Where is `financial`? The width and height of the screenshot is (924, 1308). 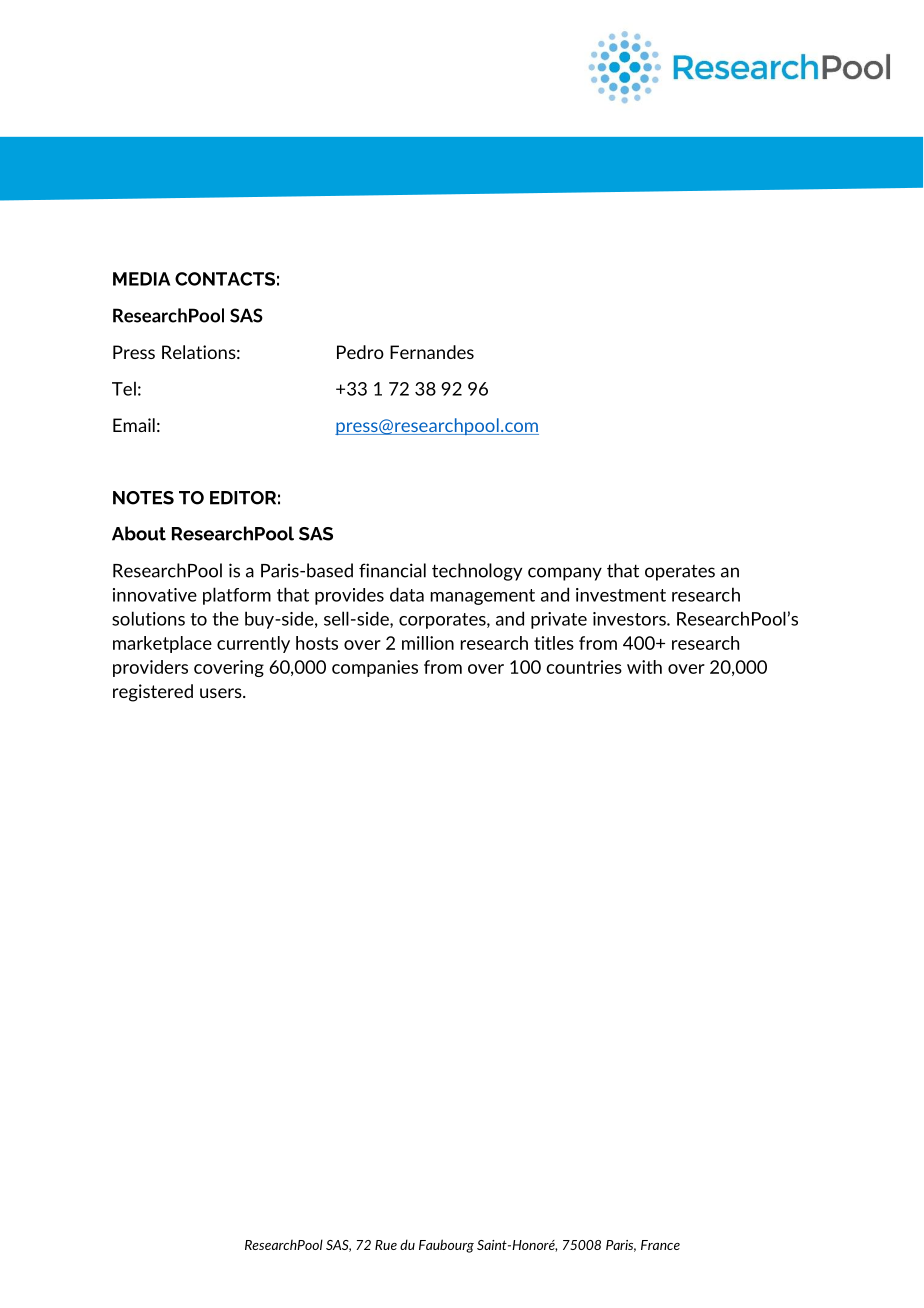 financial is located at coordinates (392, 570).
